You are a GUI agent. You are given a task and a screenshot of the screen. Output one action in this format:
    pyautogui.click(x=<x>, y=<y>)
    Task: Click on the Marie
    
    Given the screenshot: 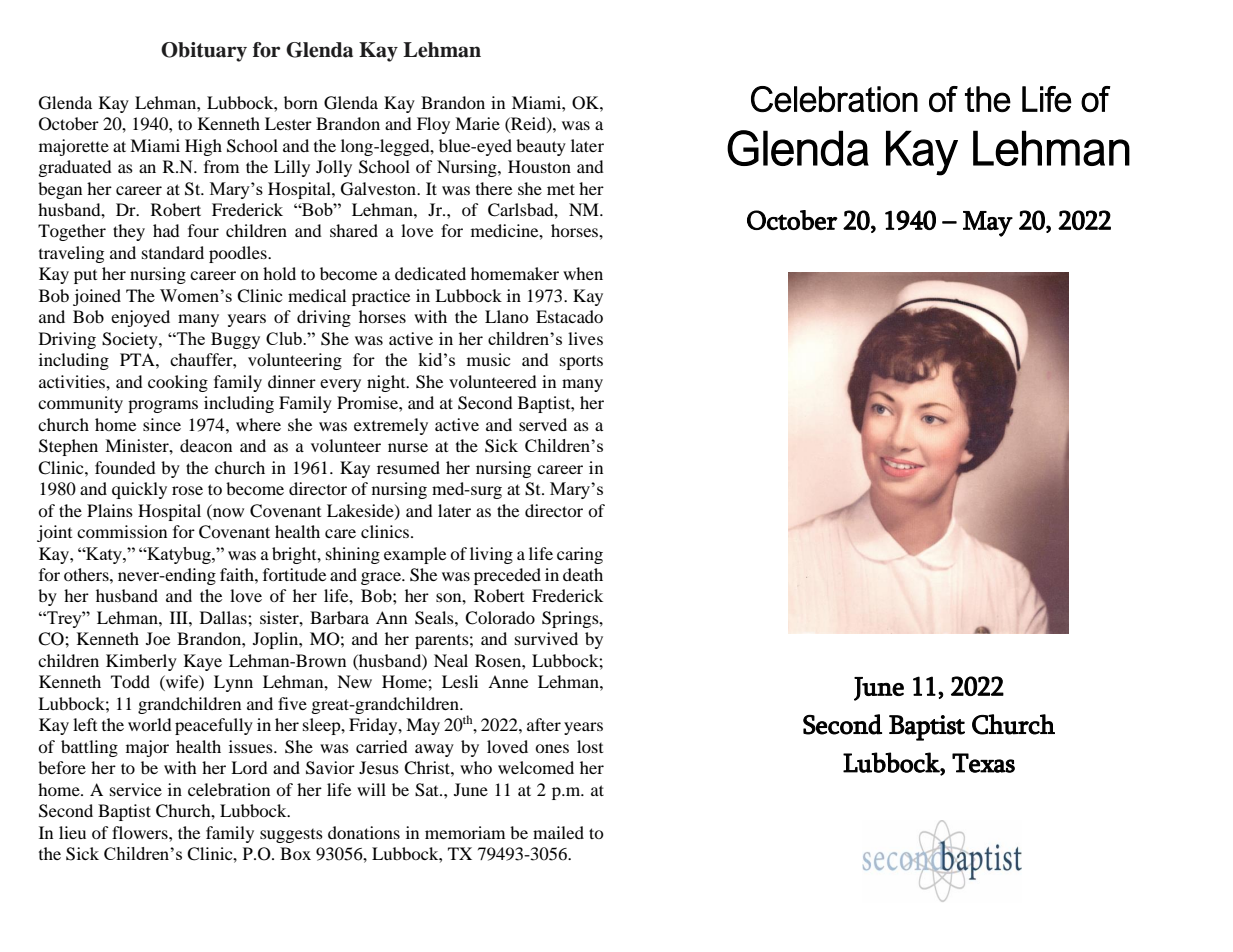 What is the action you would take?
    pyautogui.click(x=477, y=123)
